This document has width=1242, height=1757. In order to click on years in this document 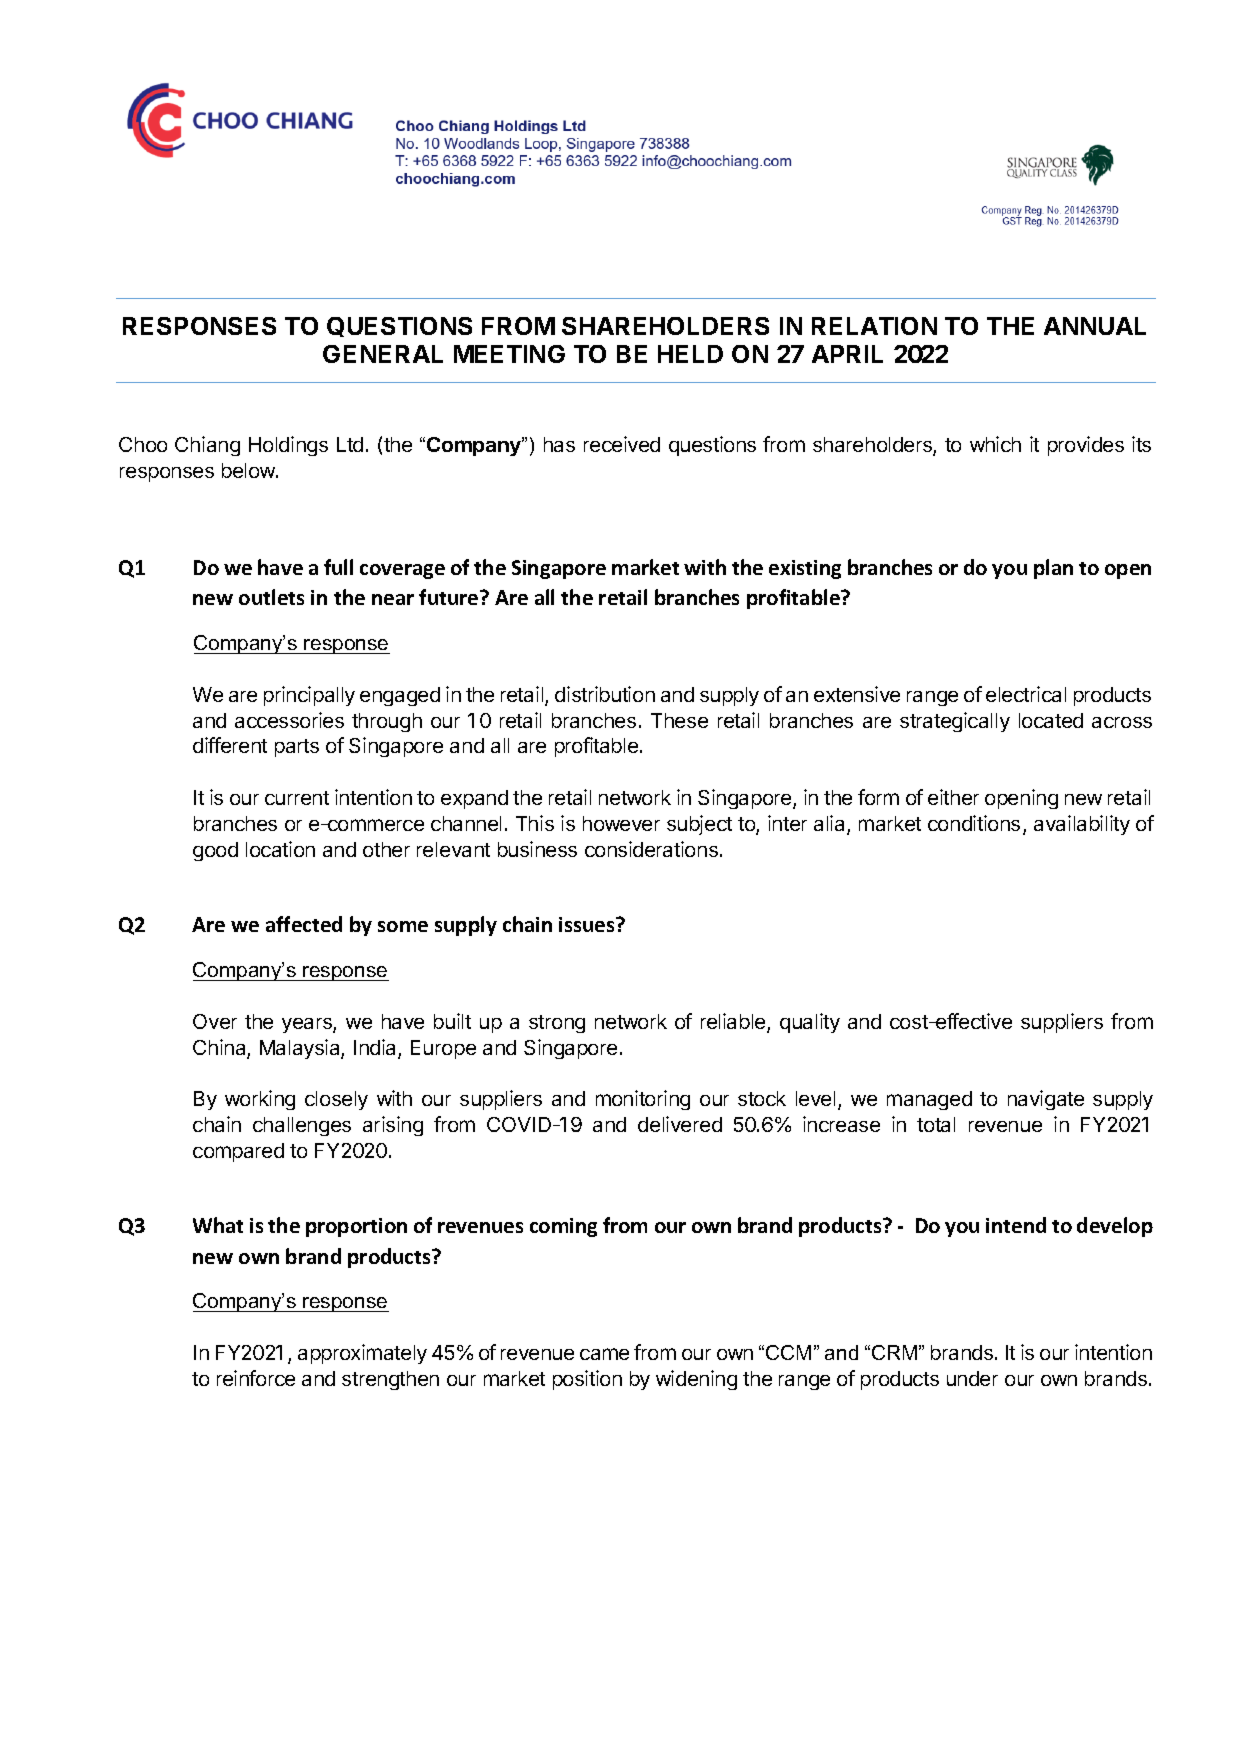, I will do `click(308, 1025)`.
